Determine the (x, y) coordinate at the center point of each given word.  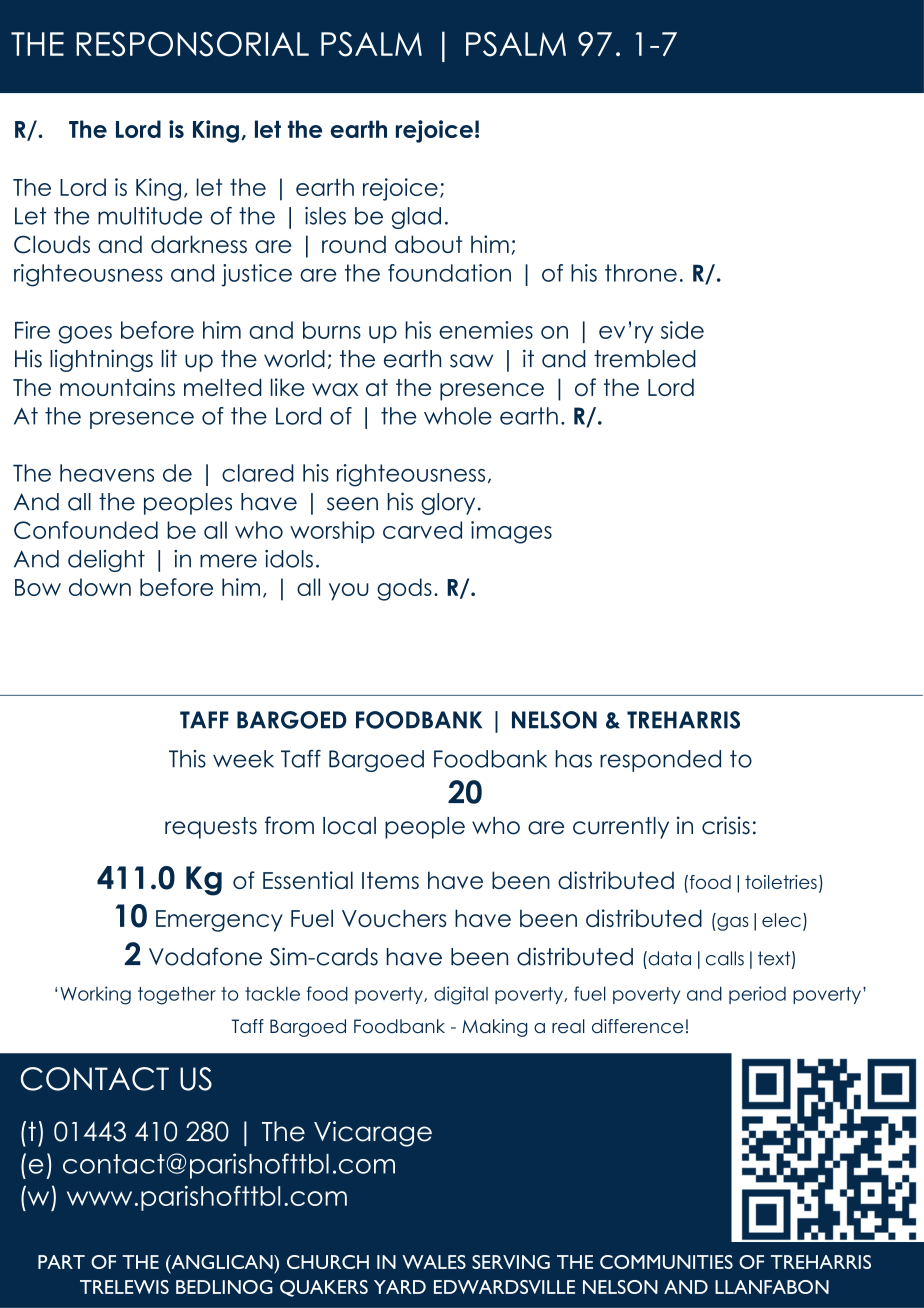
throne (641, 273)
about (429, 244)
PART (61, 1262)
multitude (150, 216)
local (349, 826)
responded (660, 761)
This (187, 759)
